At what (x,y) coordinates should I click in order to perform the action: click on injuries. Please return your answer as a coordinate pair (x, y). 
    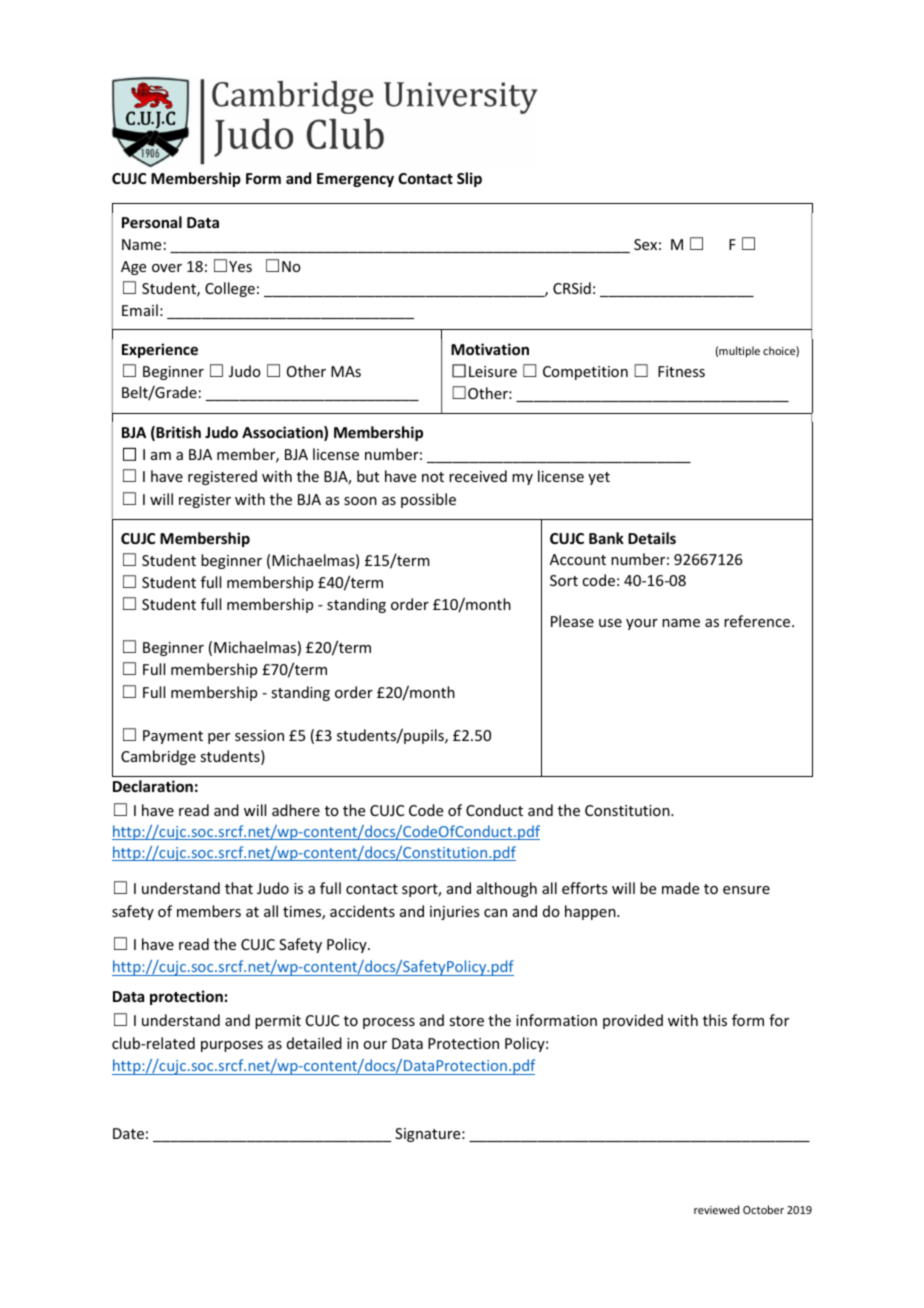
    Looking at the image, I should click on (454, 913).
